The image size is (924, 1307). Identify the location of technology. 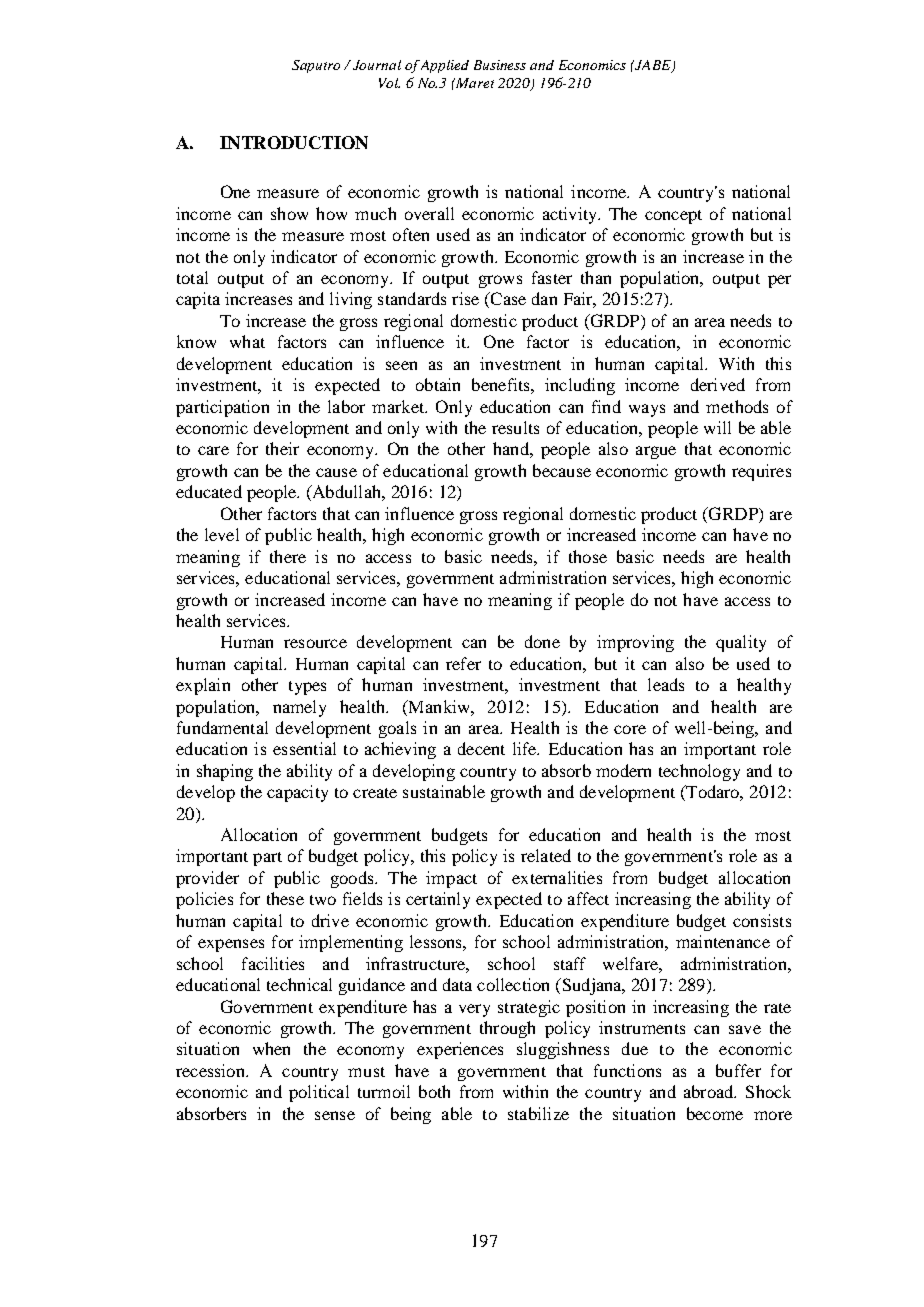
(699, 772).
